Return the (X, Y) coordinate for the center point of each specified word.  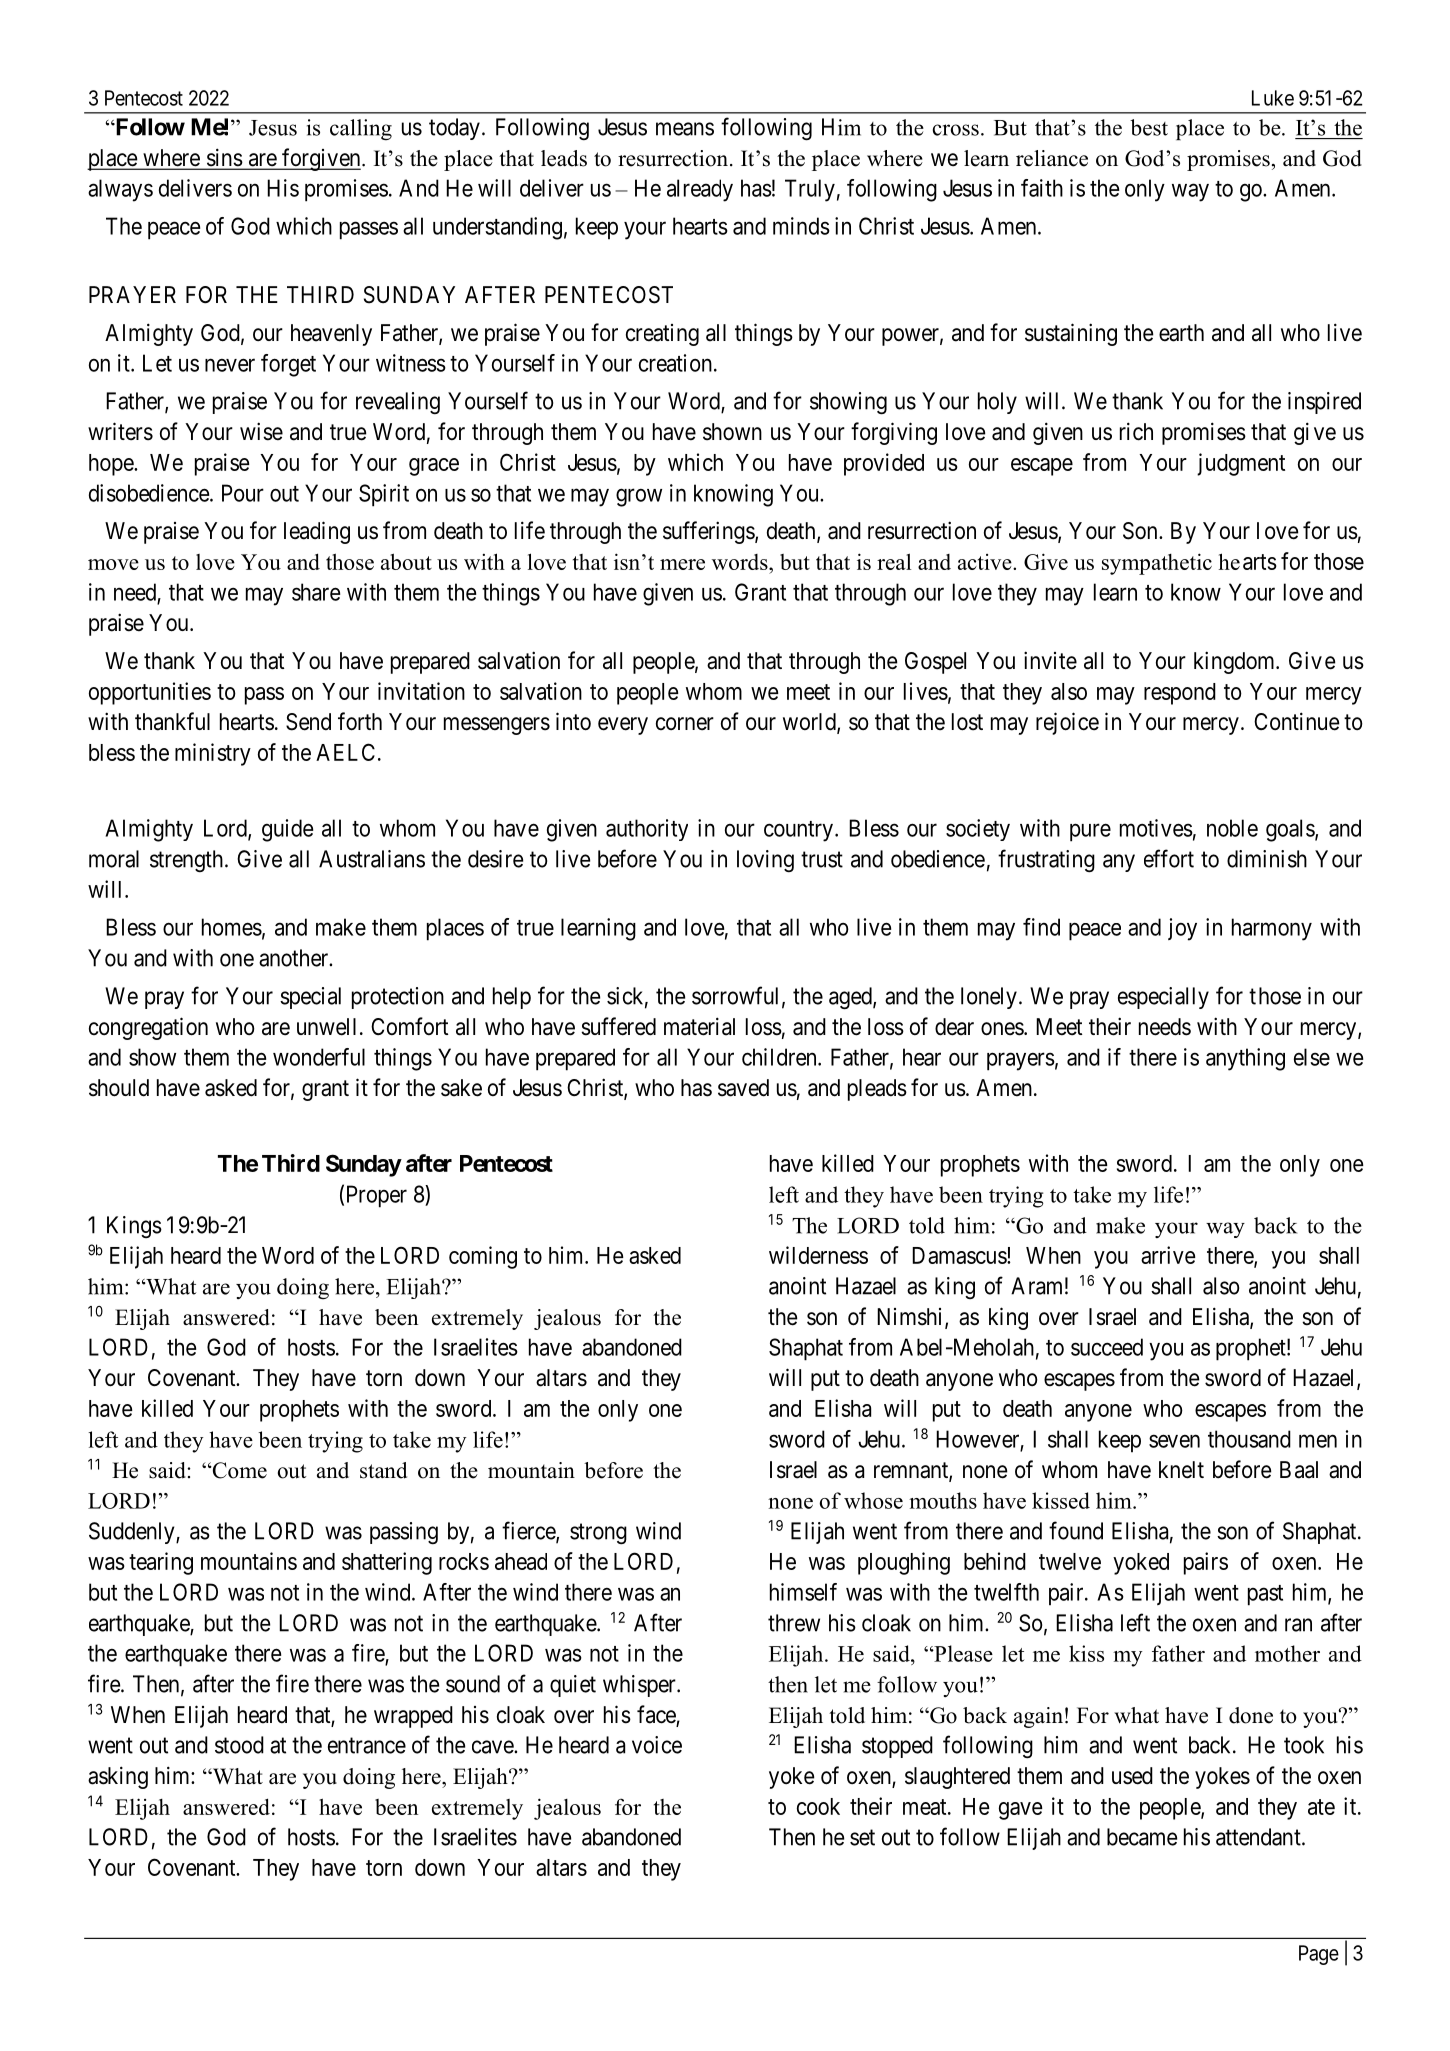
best (1149, 127)
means (685, 129)
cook (818, 1806)
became (1142, 1837)
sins (223, 158)
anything (1245, 1059)
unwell (326, 1027)
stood (239, 1745)
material (699, 1026)
